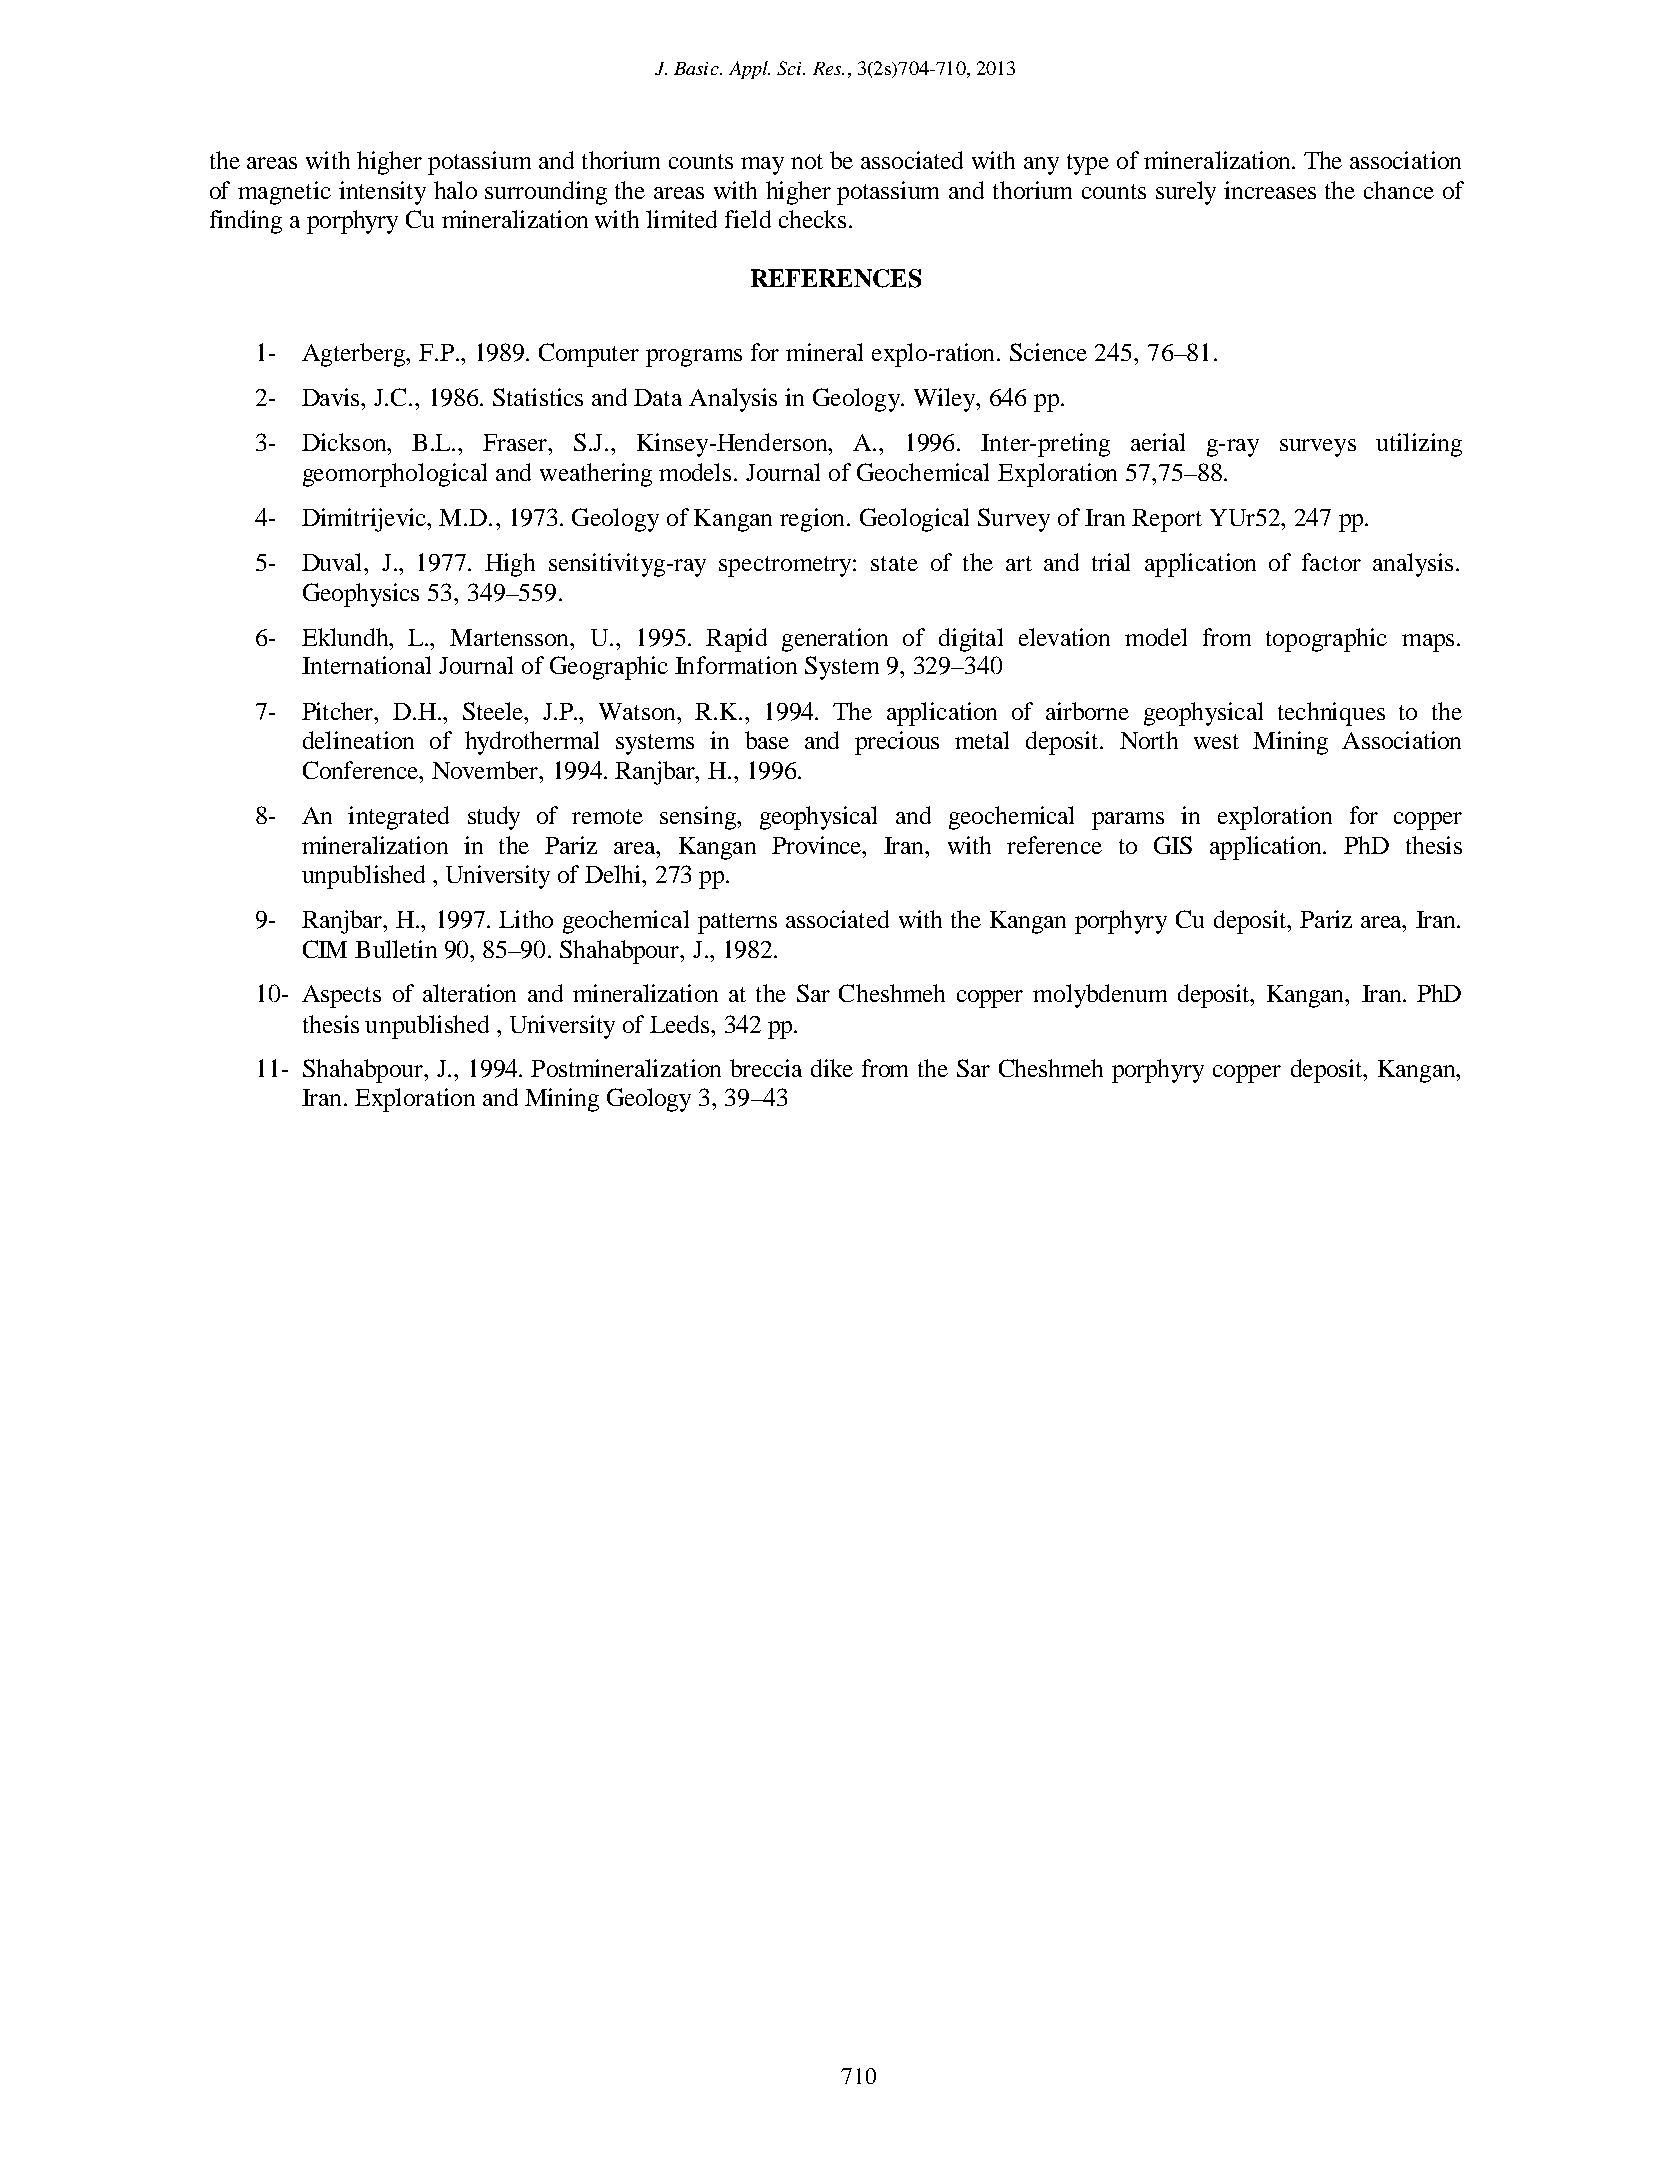  Describe the element at coordinates (396, 949) in the screenshot. I see `Bulletin` at that location.
